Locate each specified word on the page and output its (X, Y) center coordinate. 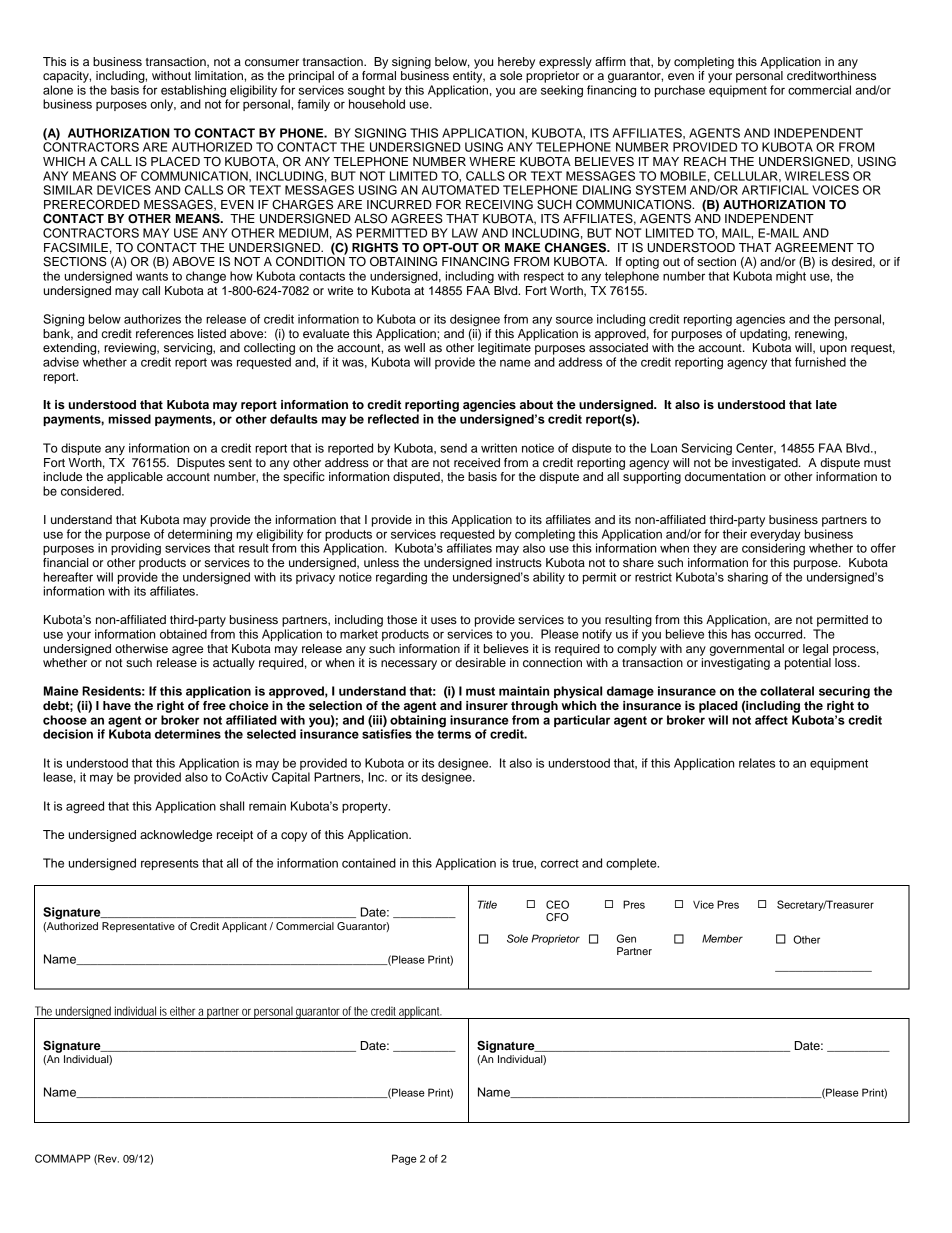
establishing (194, 92)
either (182, 1011)
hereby (516, 63)
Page (404, 1159)
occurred (780, 634)
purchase (680, 91)
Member (722, 938)
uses (444, 620)
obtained (183, 634)
